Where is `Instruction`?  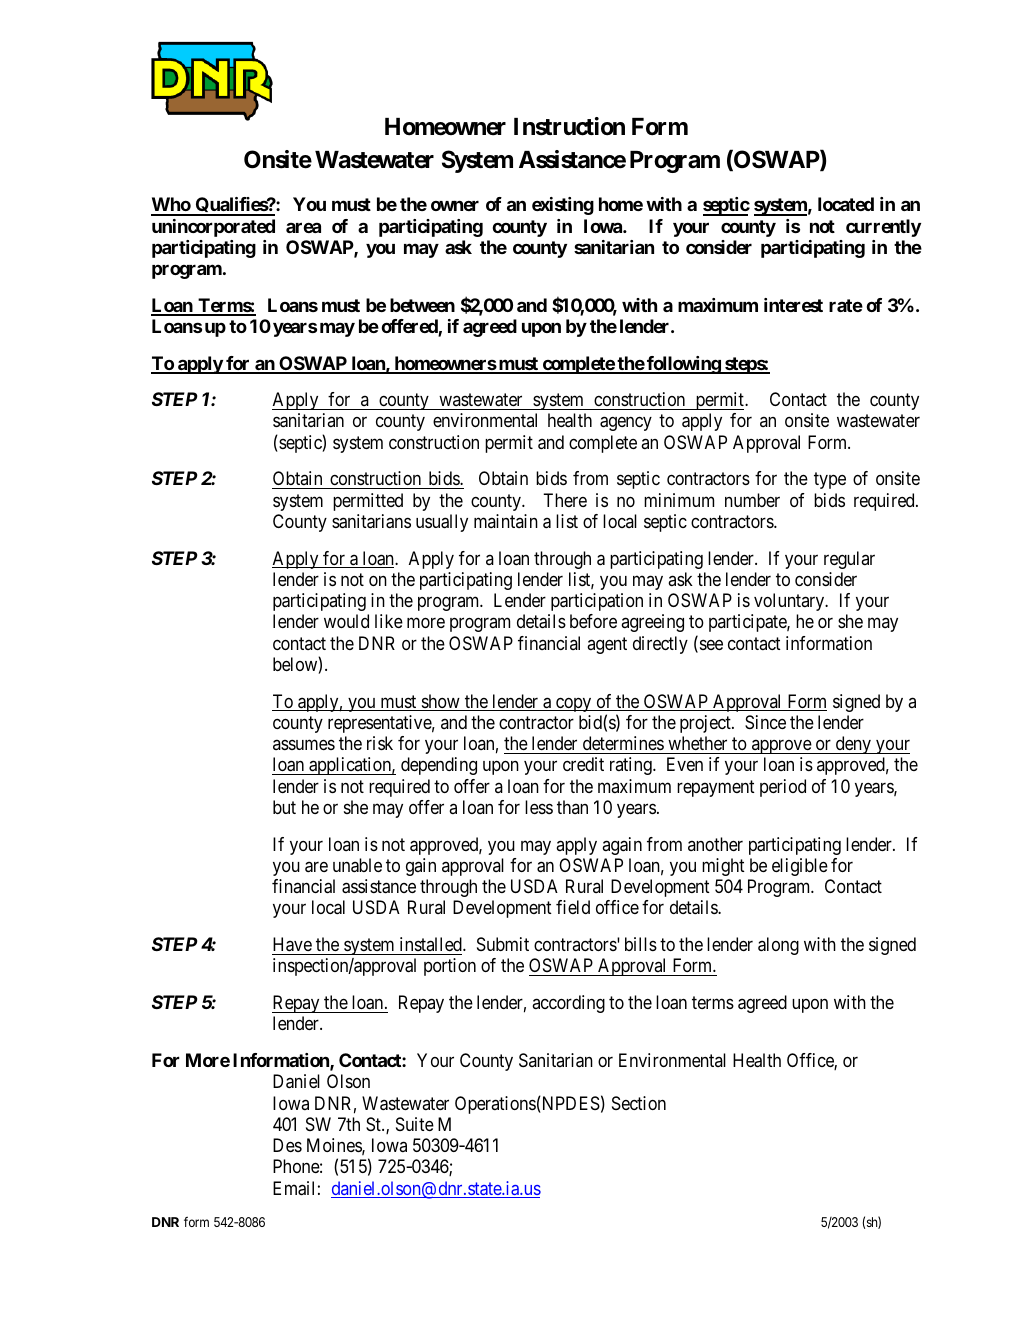 Instruction is located at coordinates (569, 126).
